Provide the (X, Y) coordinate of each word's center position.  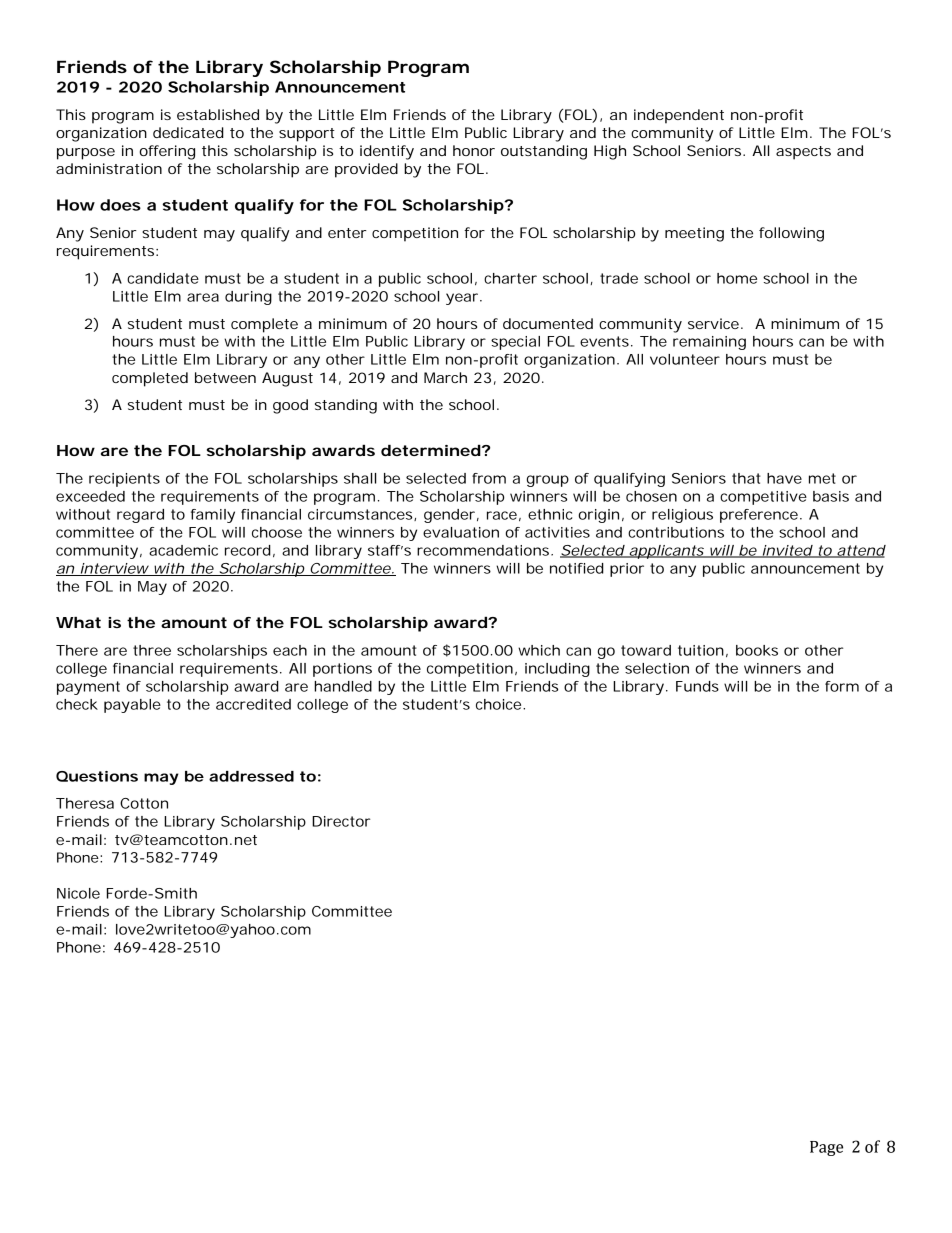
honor (474, 150)
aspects (803, 153)
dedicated (188, 132)
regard (140, 516)
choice (498, 704)
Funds (697, 686)
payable (132, 706)
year (462, 299)
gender (449, 516)
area (203, 297)
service (713, 323)
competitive (763, 498)
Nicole (78, 893)
